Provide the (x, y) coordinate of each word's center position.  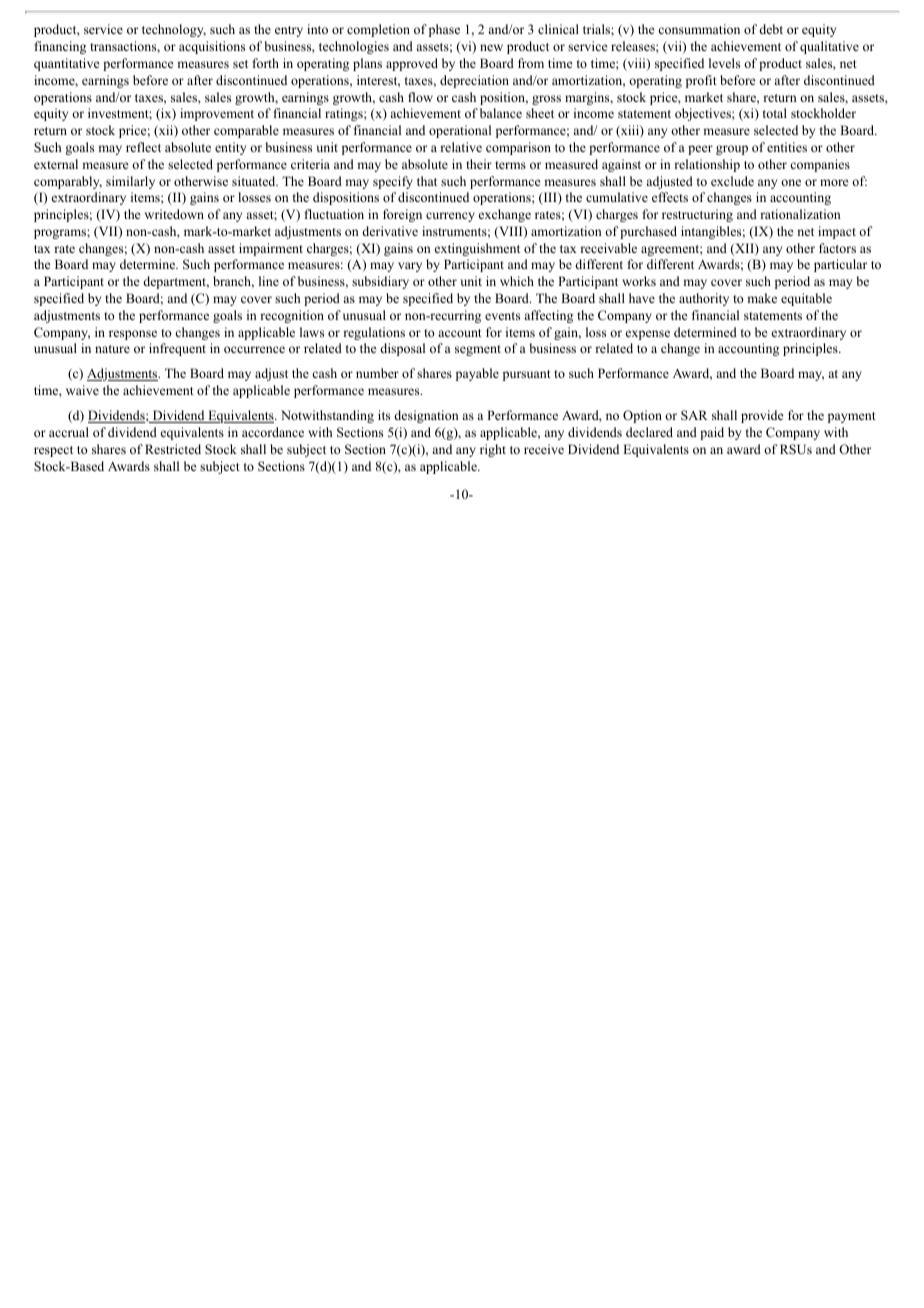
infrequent (177, 349)
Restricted (173, 449)
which (517, 281)
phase (444, 30)
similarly (130, 182)
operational (460, 131)
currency (450, 217)
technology (174, 30)
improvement (217, 114)
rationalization (800, 214)
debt (771, 29)
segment (478, 350)
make (762, 298)
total (775, 113)
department (176, 282)
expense (648, 335)
